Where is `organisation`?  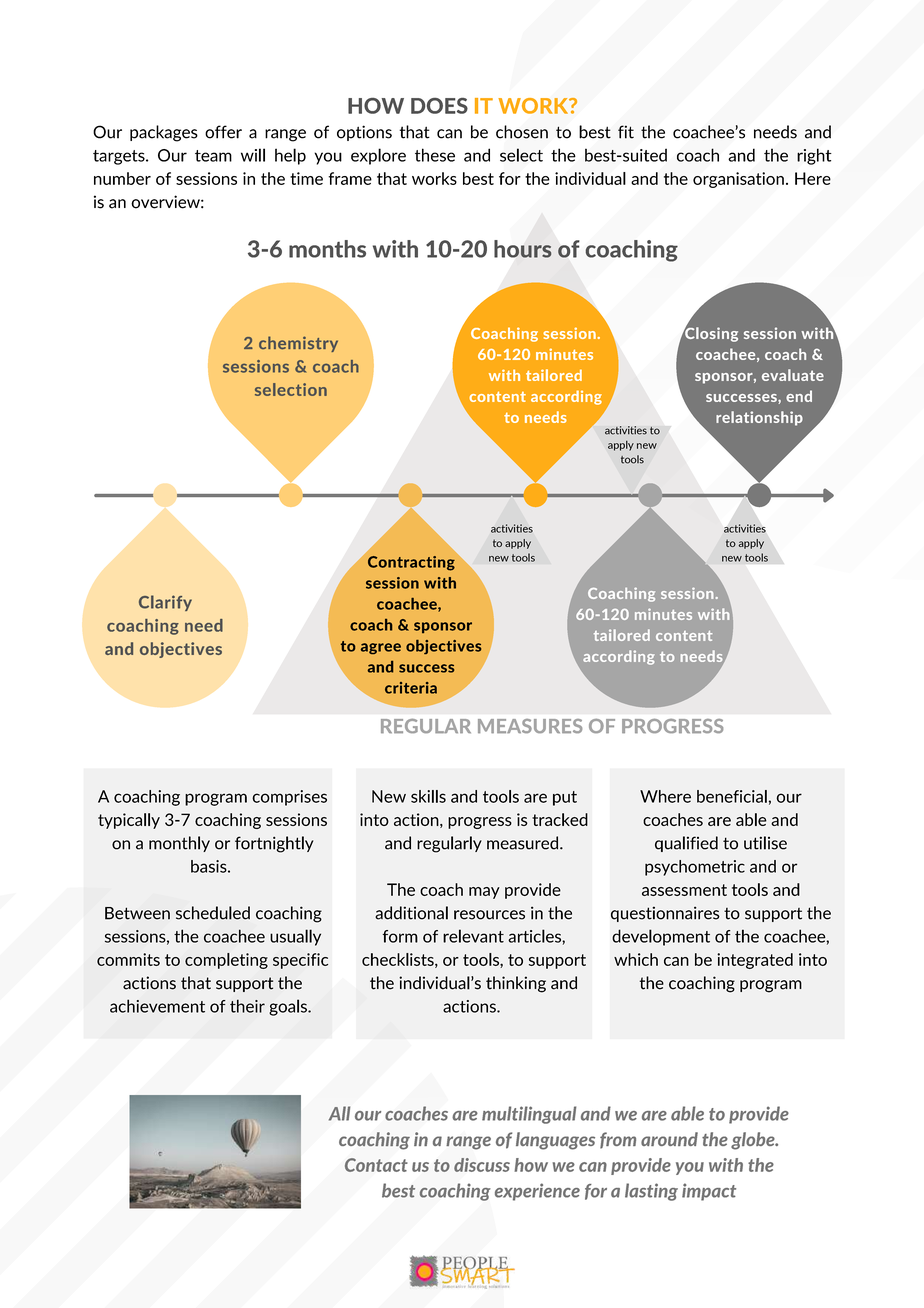
organisation is located at coordinates (738, 180).
